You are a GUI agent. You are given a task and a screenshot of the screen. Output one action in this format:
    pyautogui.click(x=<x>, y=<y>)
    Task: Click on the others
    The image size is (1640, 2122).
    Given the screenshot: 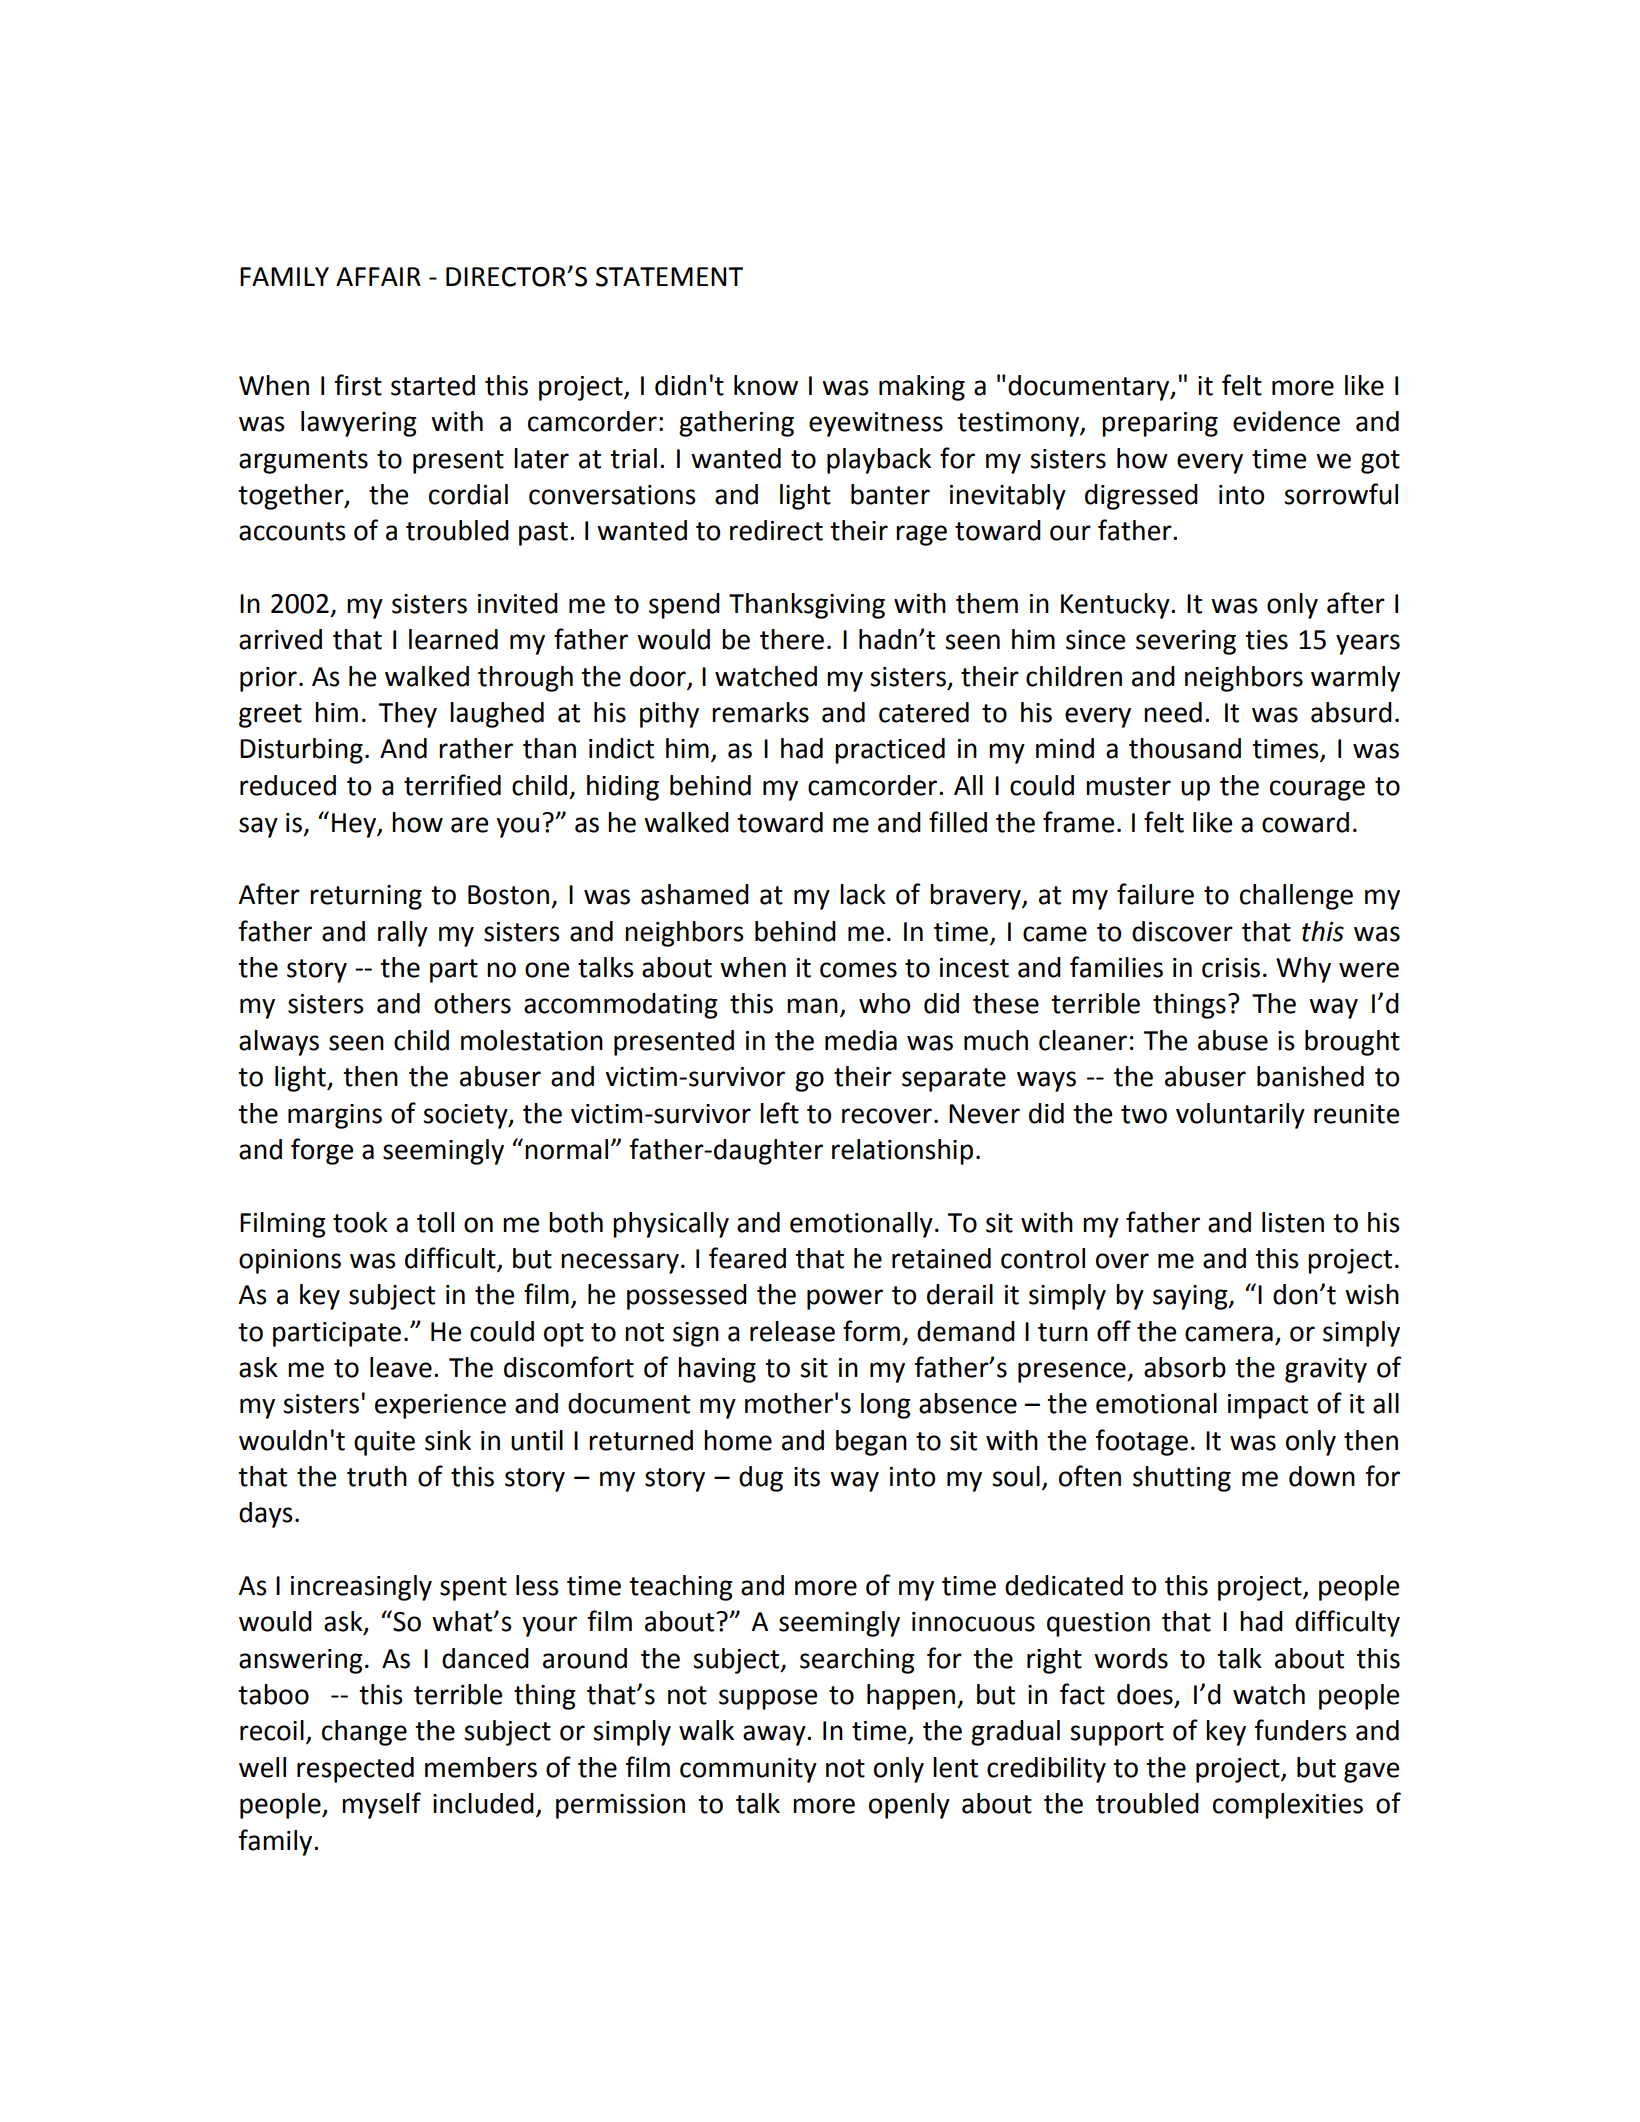 What is the action you would take?
    pyautogui.click(x=472, y=1003)
